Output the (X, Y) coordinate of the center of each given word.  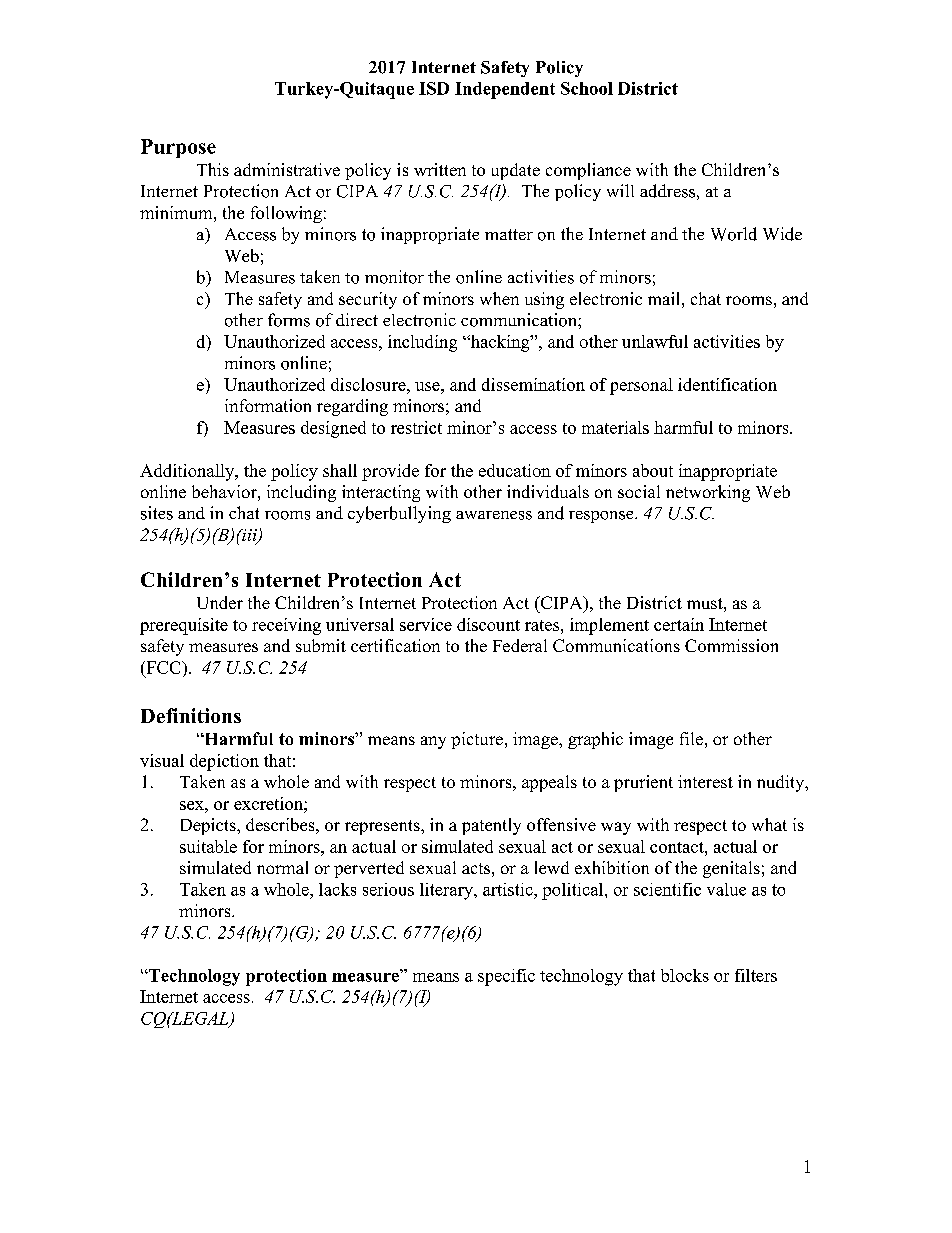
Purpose (178, 148)
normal (282, 867)
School (587, 88)
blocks (685, 975)
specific (506, 977)
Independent (505, 90)
